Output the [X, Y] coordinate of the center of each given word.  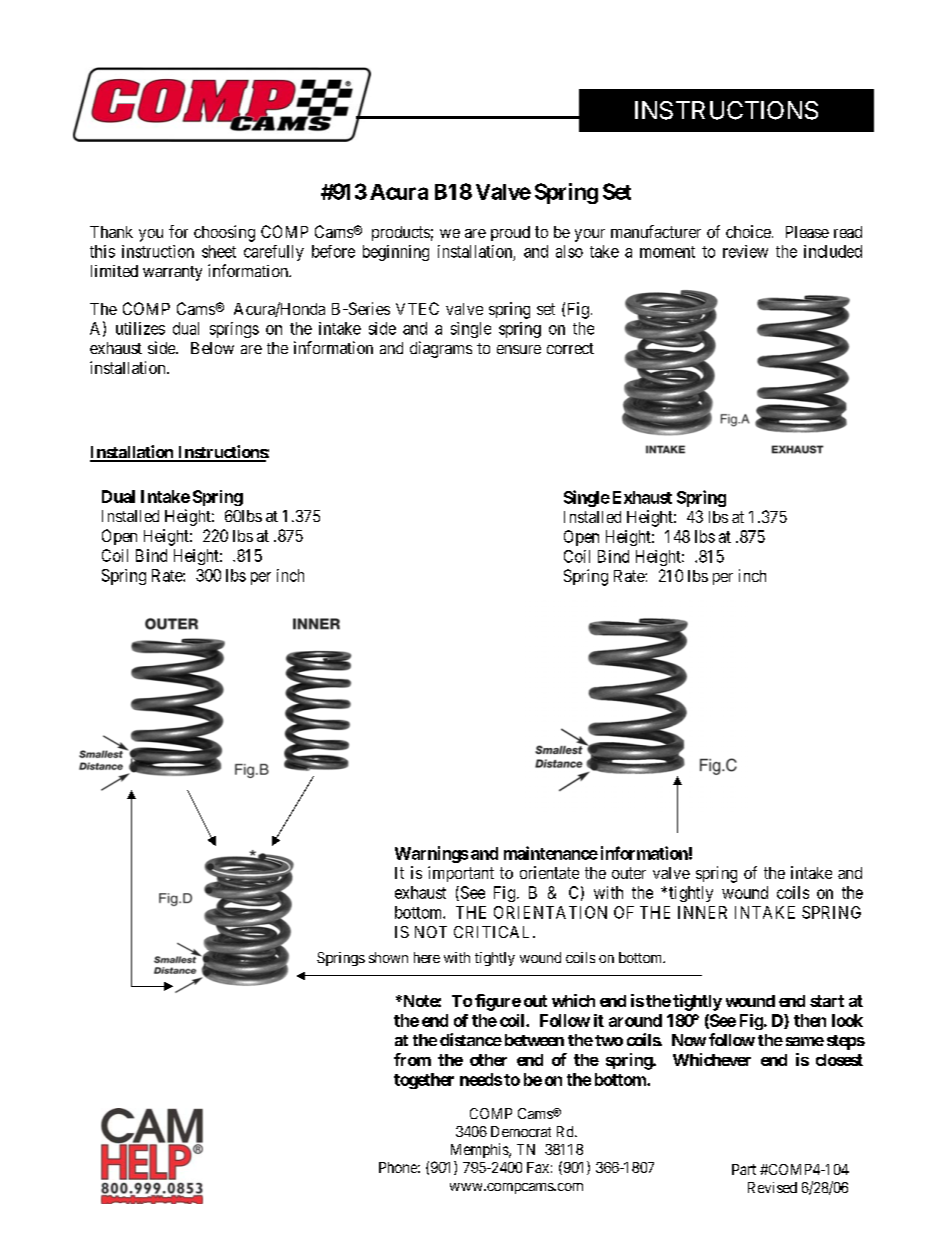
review [745, 251]
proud [510, 233]
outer [629, 873]
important [461, 874]
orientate [549, 872]
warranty [172, 273]
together [424, 1081]
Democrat [521, 1131]
